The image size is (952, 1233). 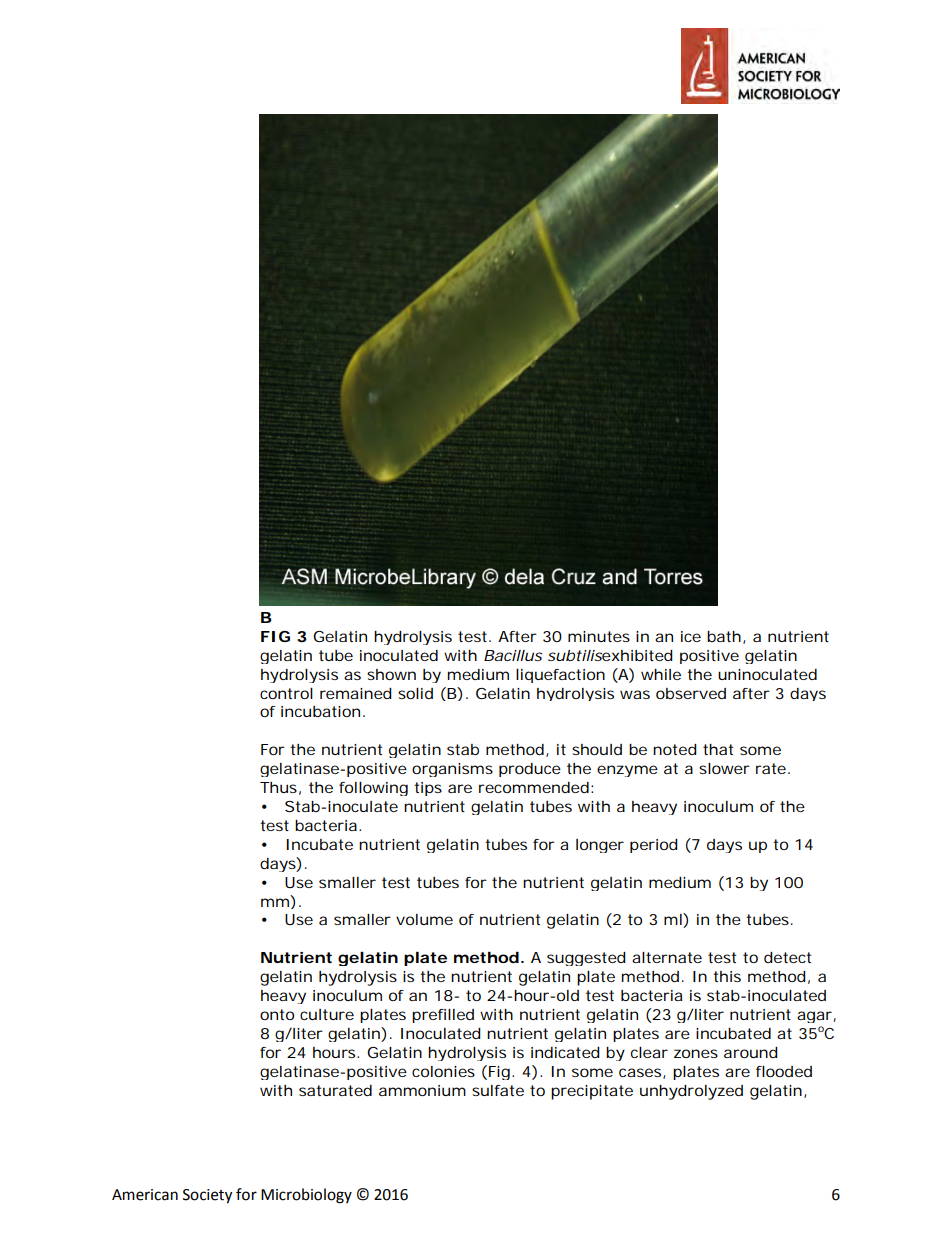 I want to click on Bacillus, so click(x=513, y=655).
